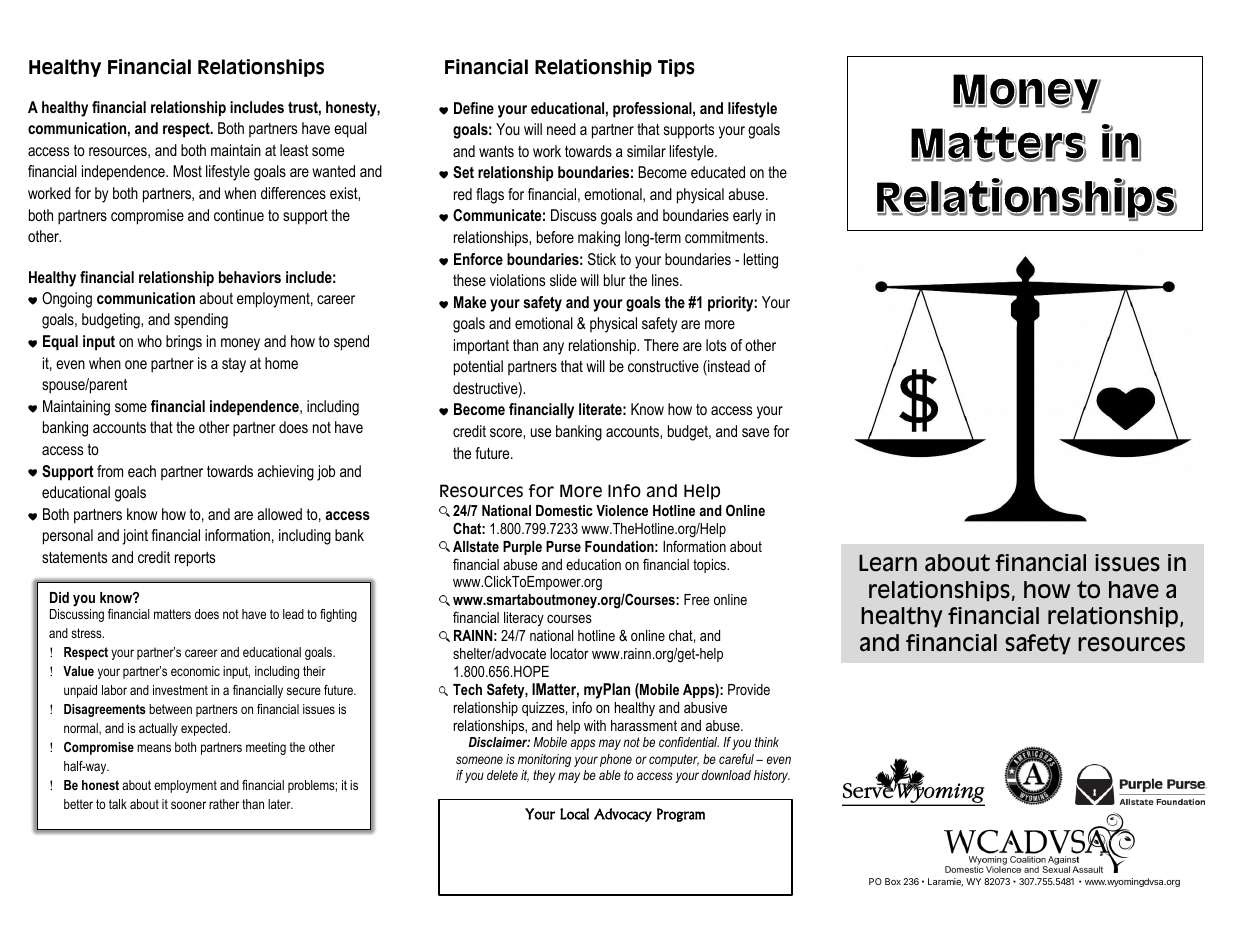  I want to click on Define, so click(474, 108).
